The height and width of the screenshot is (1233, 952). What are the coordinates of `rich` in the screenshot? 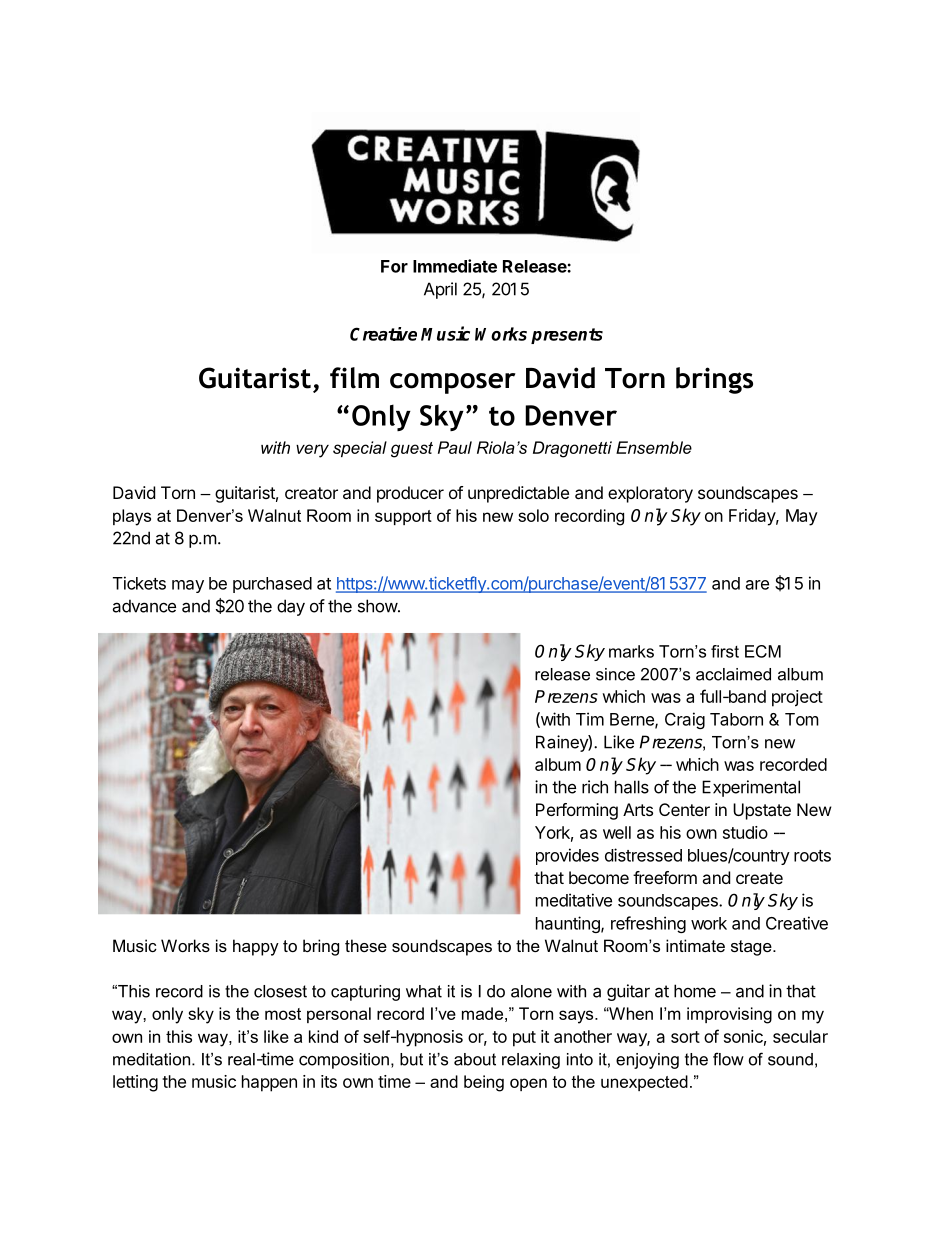 It's located at (595, 787).
